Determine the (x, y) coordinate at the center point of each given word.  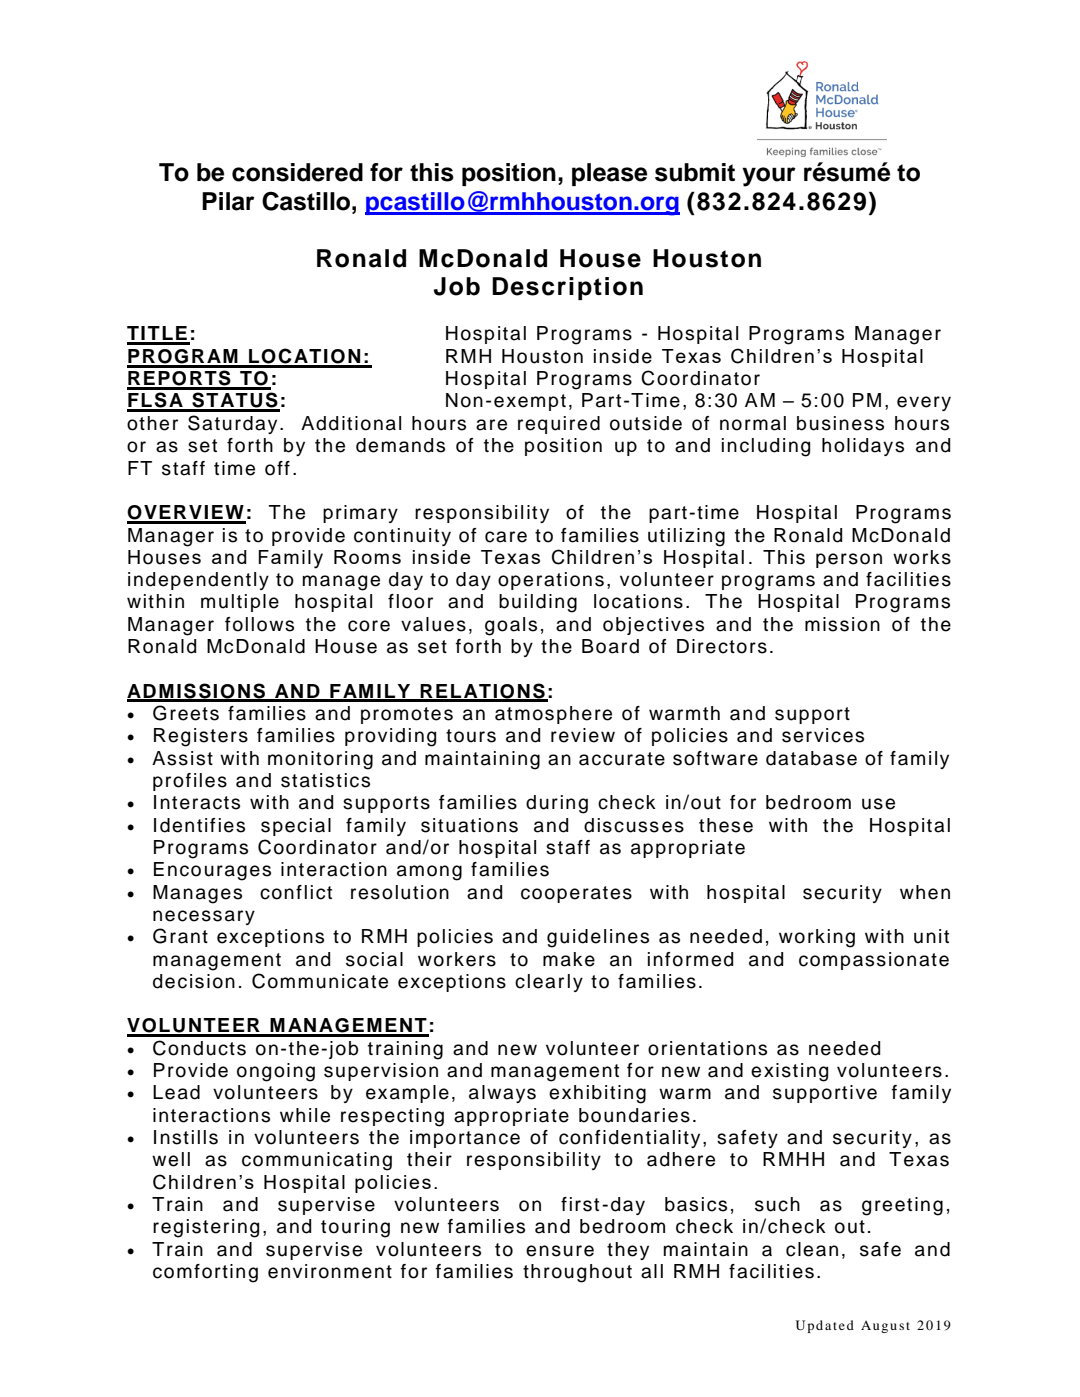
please (609, 174)
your (769, 177)
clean (812, 1249)
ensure (560, 1251)
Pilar (228, 201)
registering (206, 1228)
